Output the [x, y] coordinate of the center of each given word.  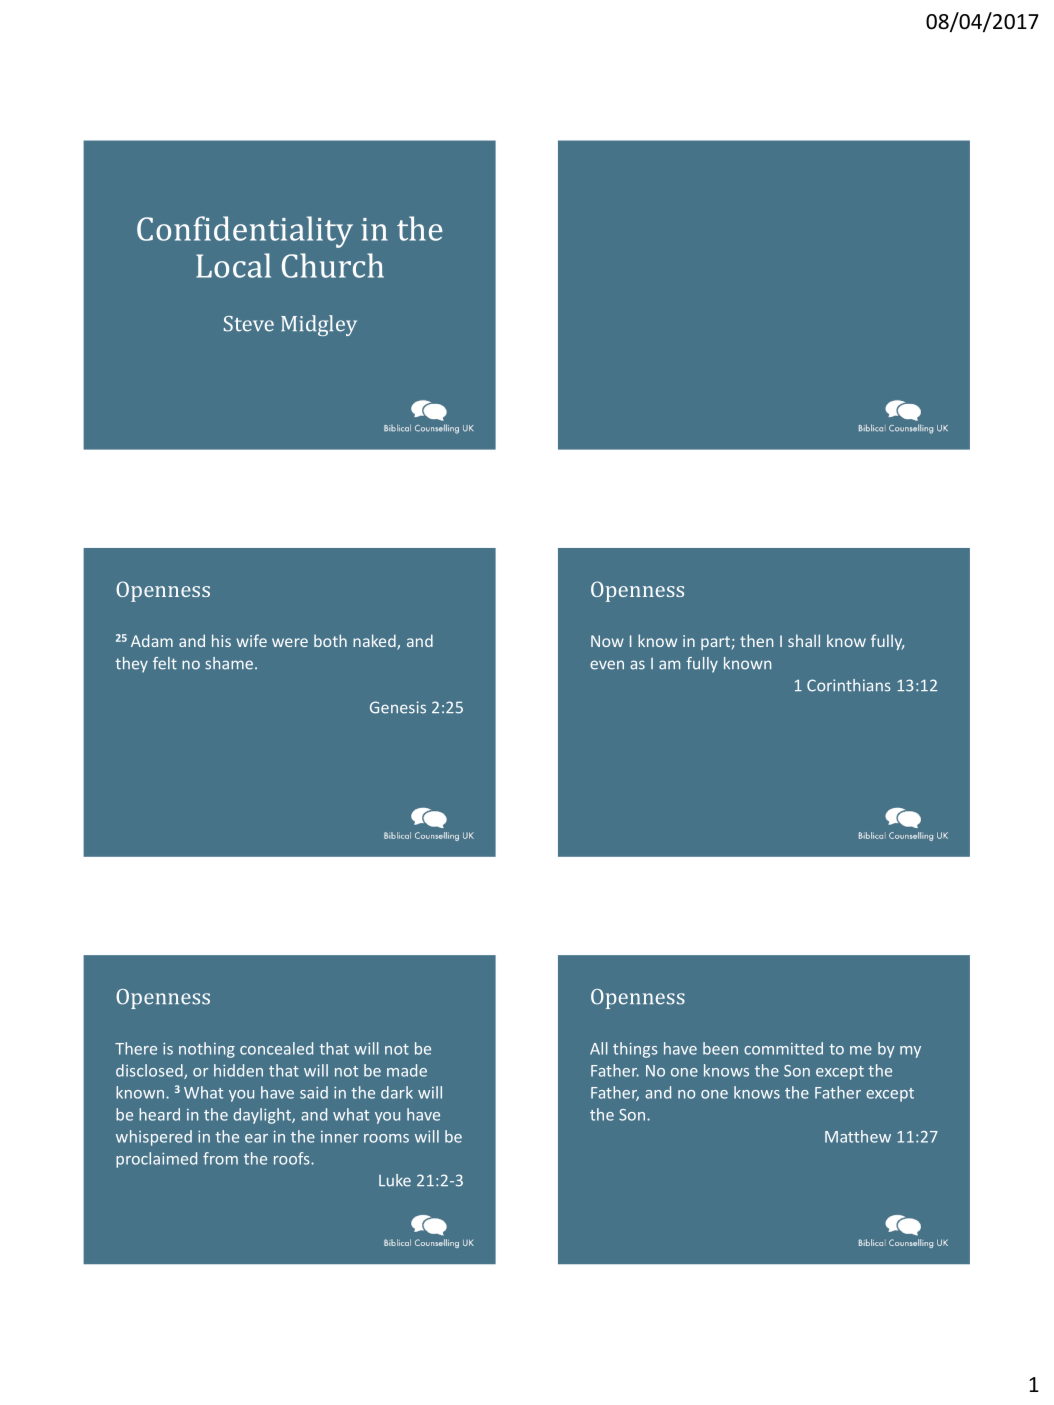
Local [233, 265]
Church [333, 265]
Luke [395, 1180]
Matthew [858, 1136]
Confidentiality [245, 232]
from [220, 1158]
